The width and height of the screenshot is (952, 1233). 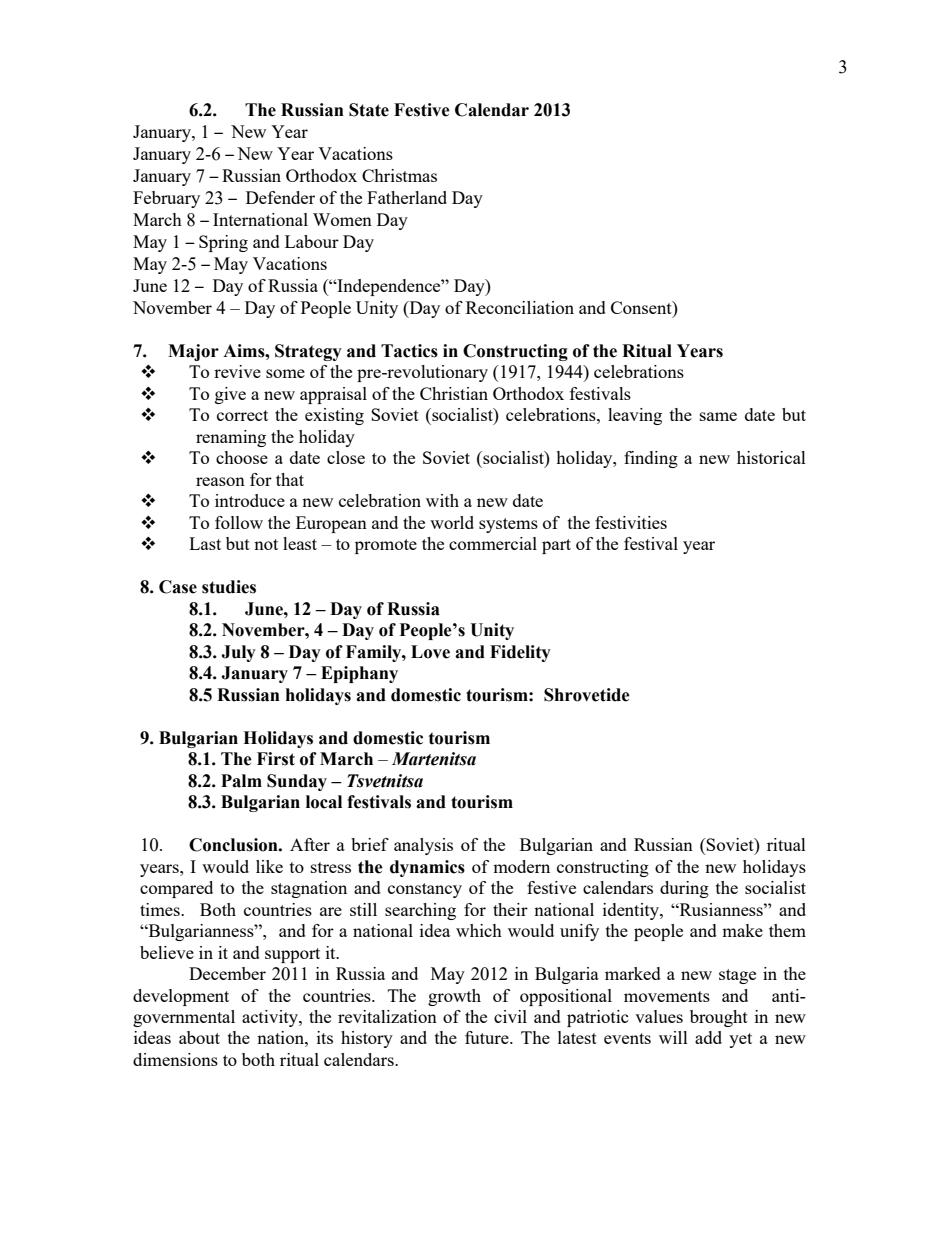 I want to click on First, so click(x=276, y=759).
